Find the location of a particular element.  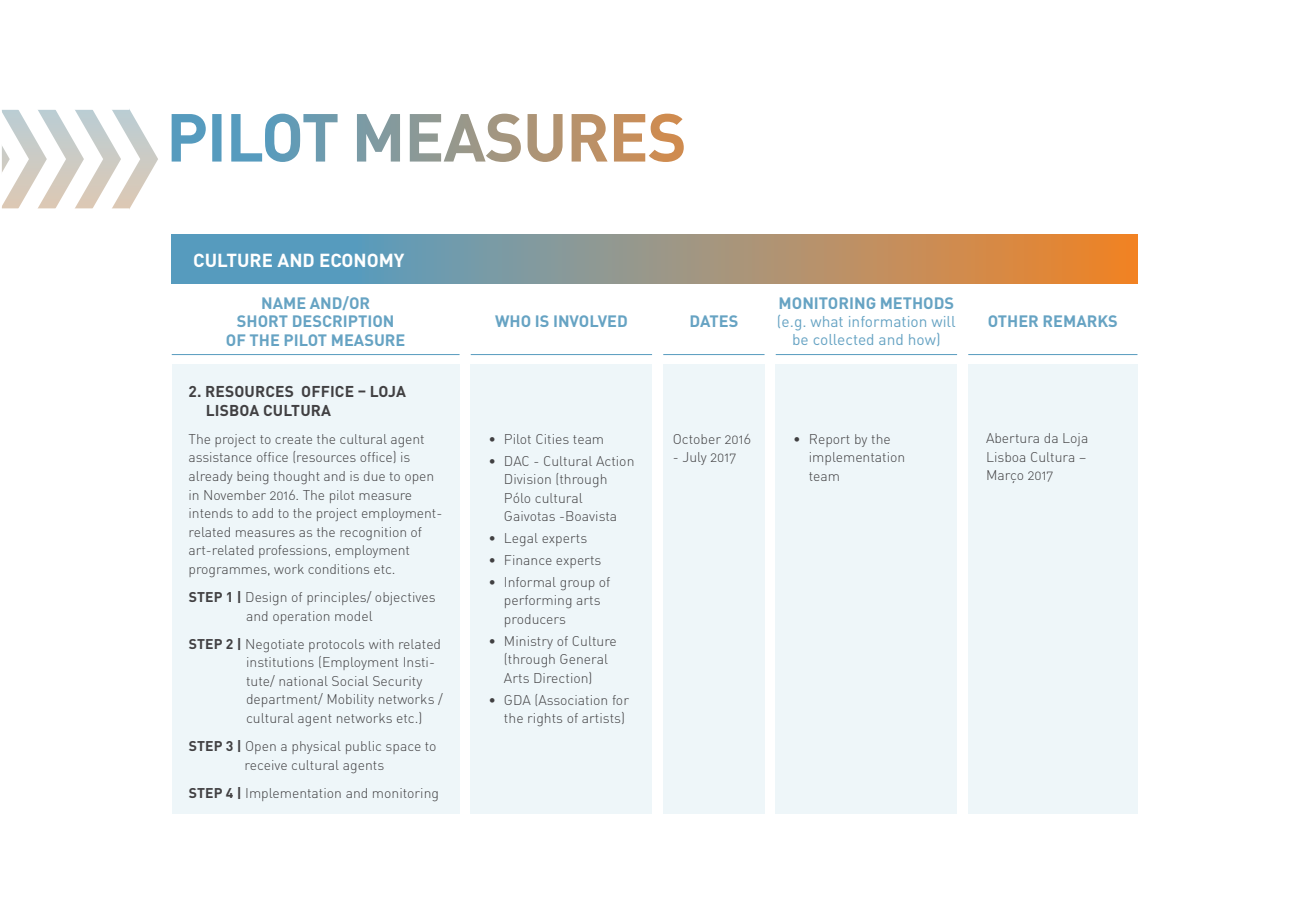

physical is located at coordinates (316, 747).
